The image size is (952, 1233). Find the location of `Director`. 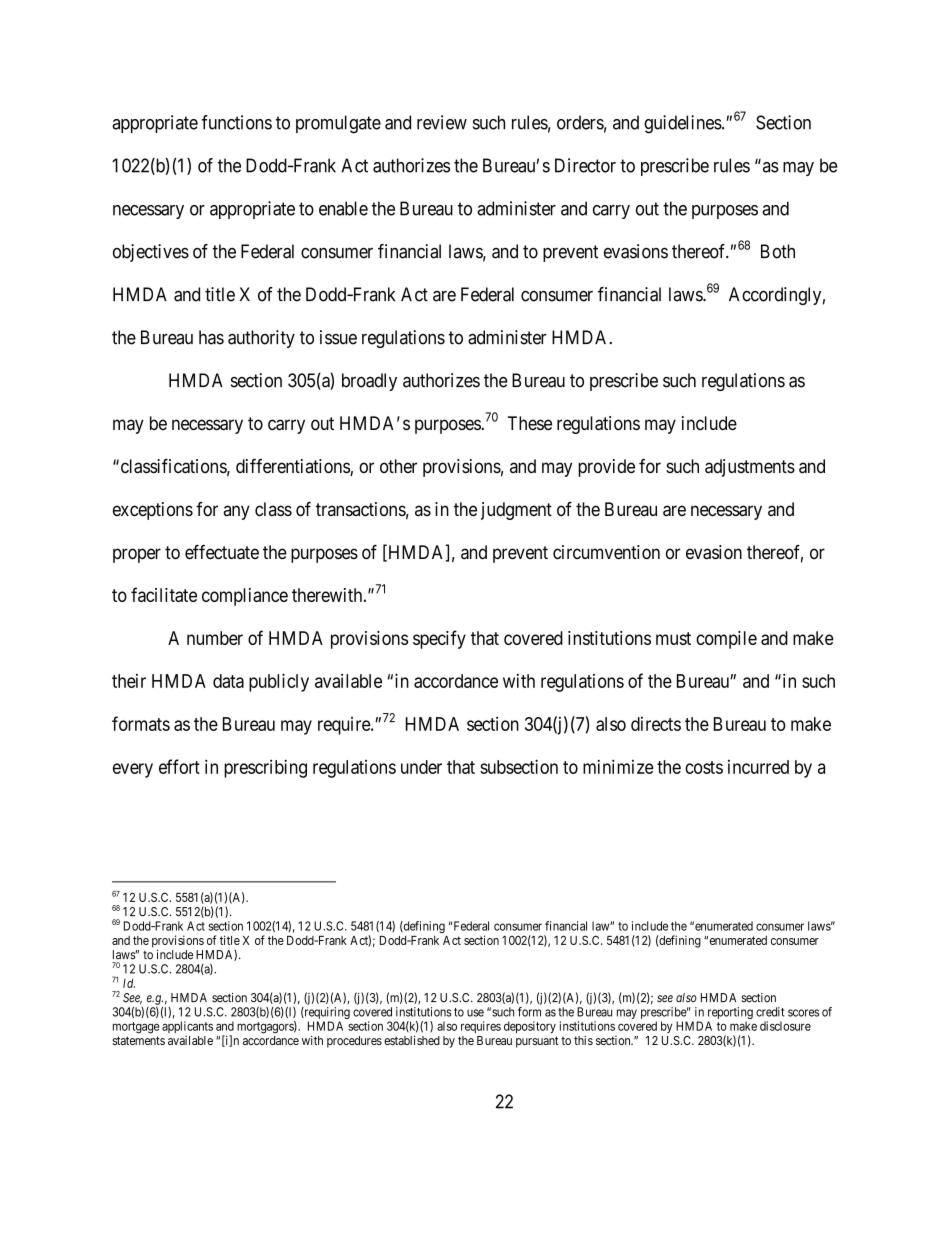

Director is located at coordinates (585, 165).
